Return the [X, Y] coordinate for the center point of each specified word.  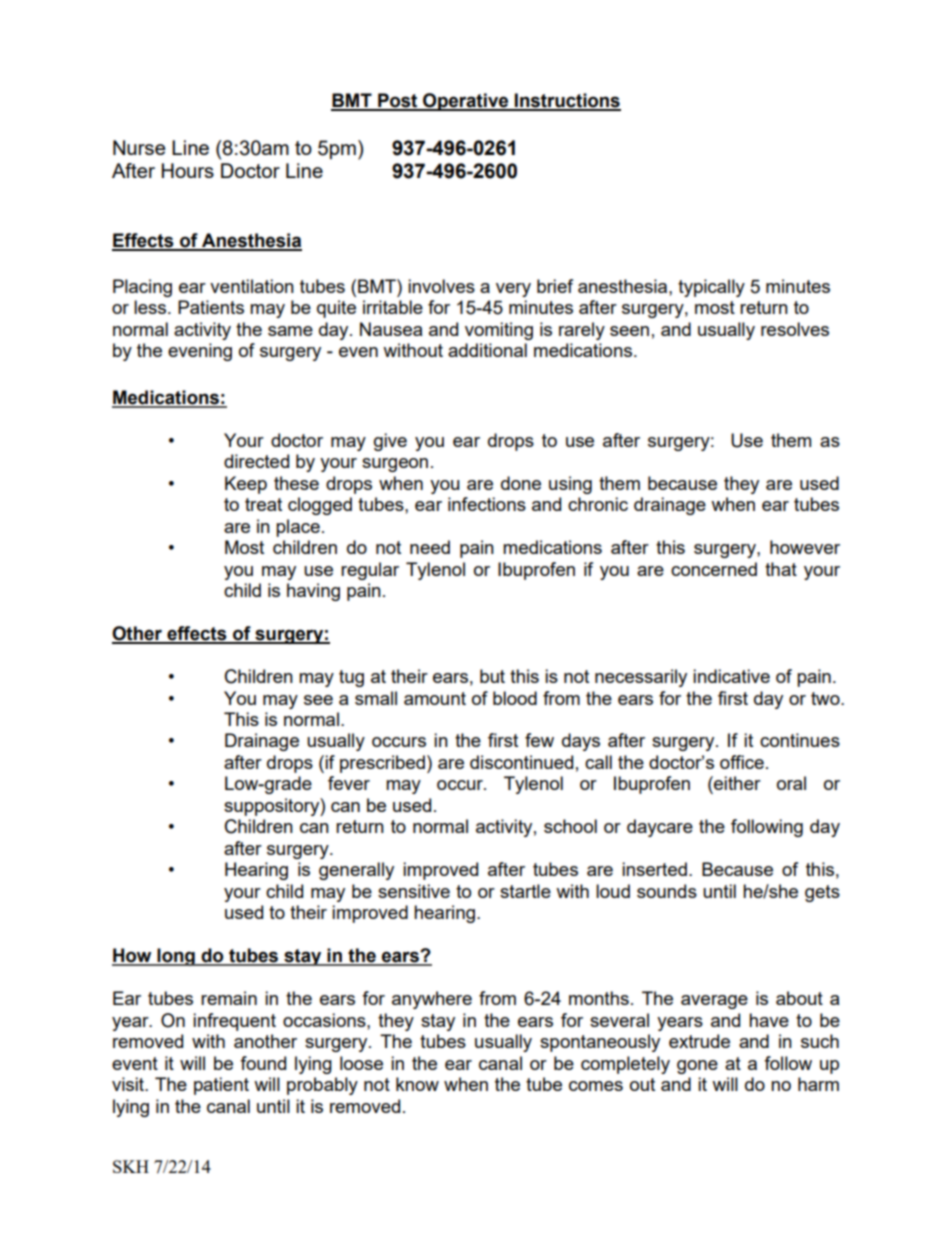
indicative [731, 676]
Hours [188, 170]
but [492, 676]
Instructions [567, 101]
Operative [466, 102]
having [313, 592]
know [417, 1084]
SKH [131, 1166]
